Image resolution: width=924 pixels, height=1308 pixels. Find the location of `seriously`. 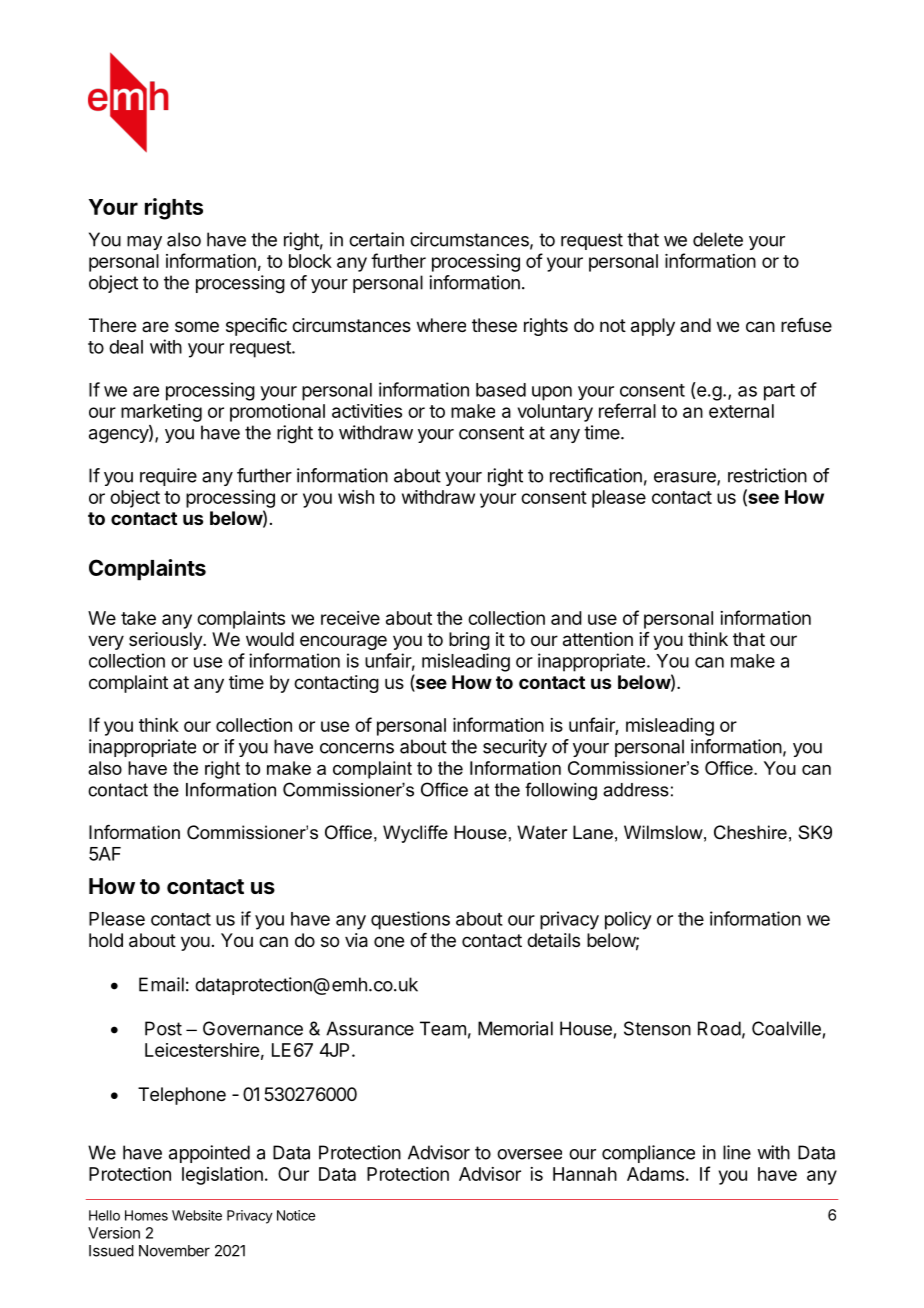

seriously is located at coordinates (166, 641).
